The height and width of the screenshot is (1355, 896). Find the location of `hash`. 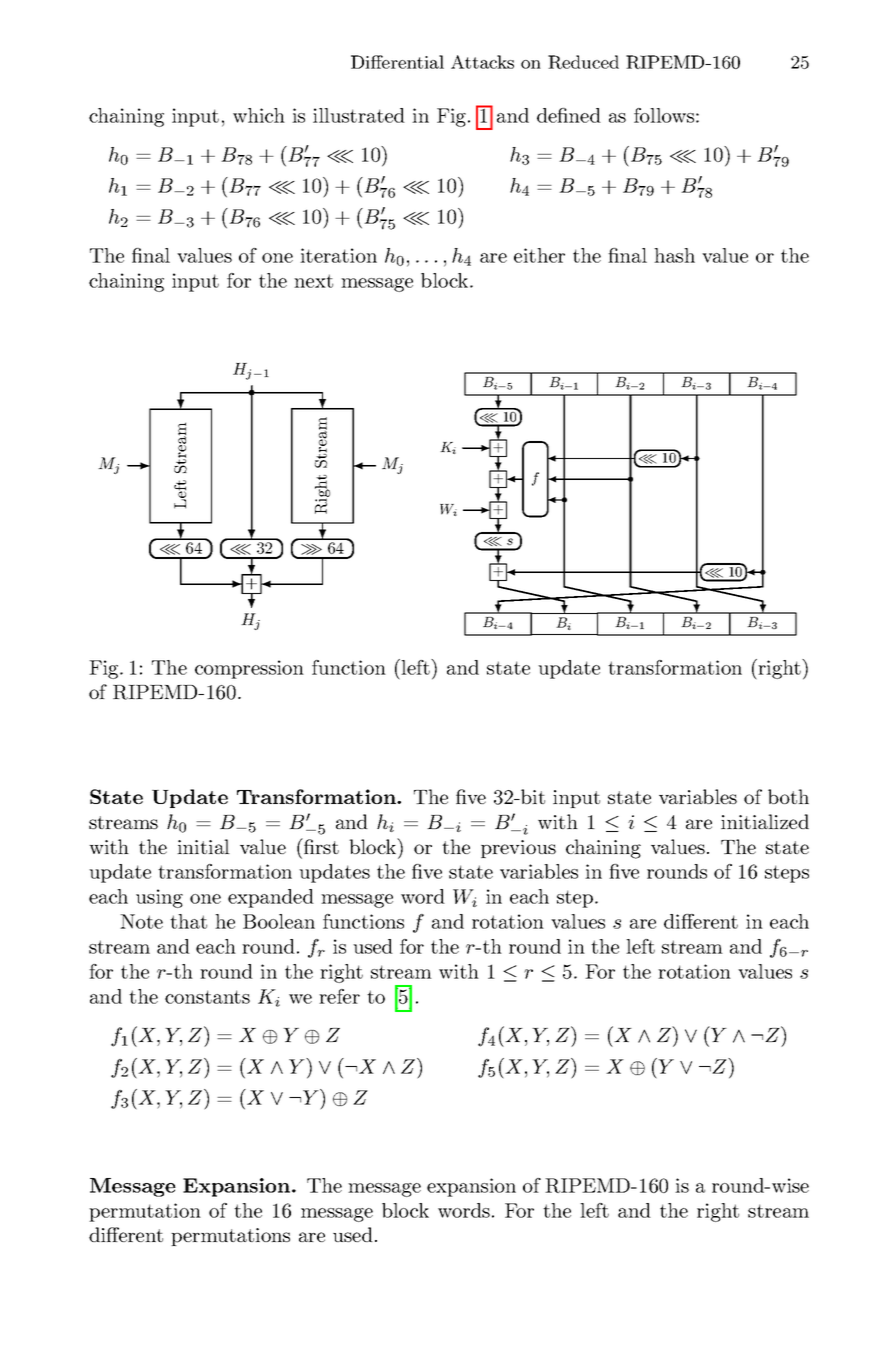

hash is located at coordinates (674, 255).
